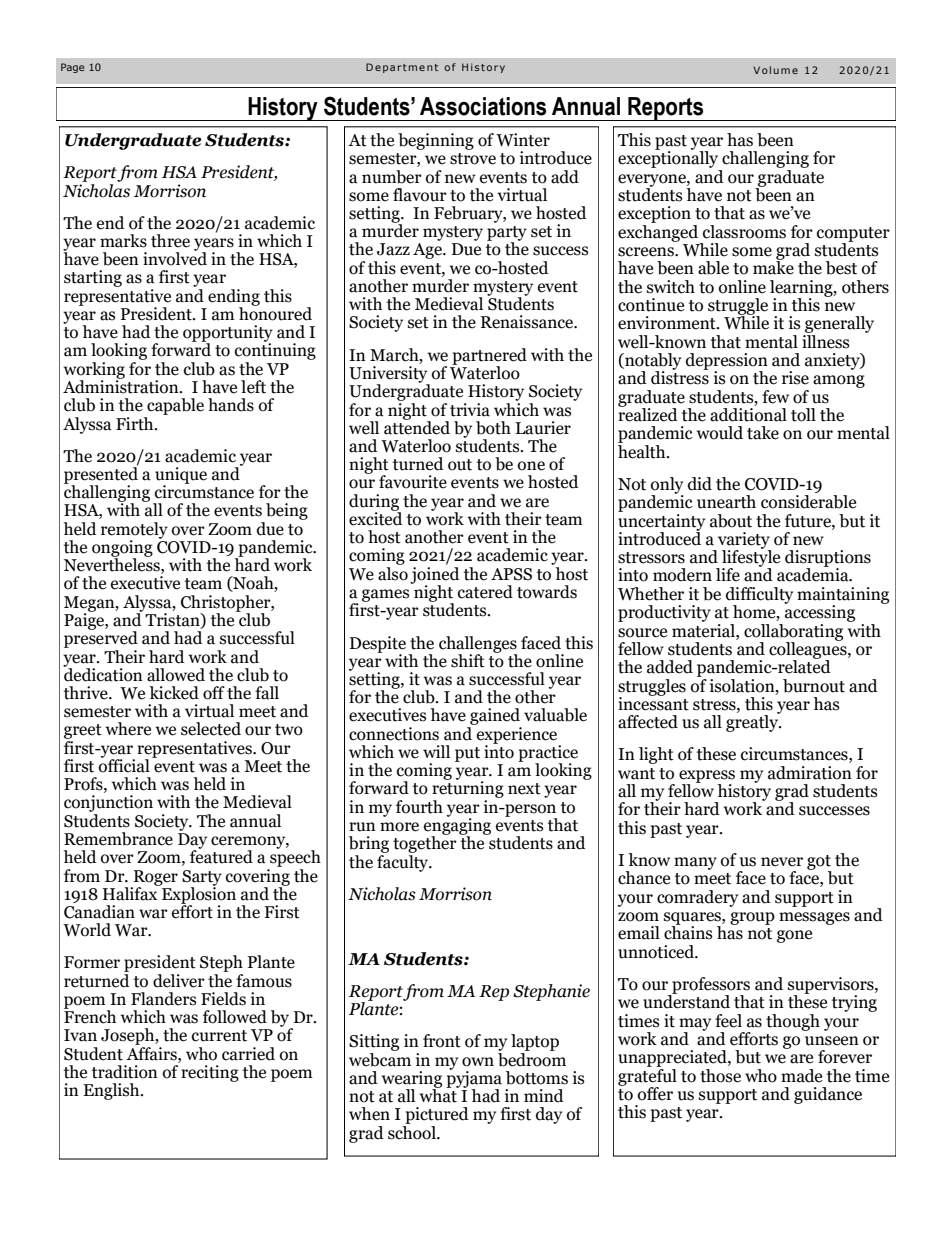 The image size is (952, 1233). Describe the element at coordinates (112, 1091) in the screenshot. I see `English` at that location.
